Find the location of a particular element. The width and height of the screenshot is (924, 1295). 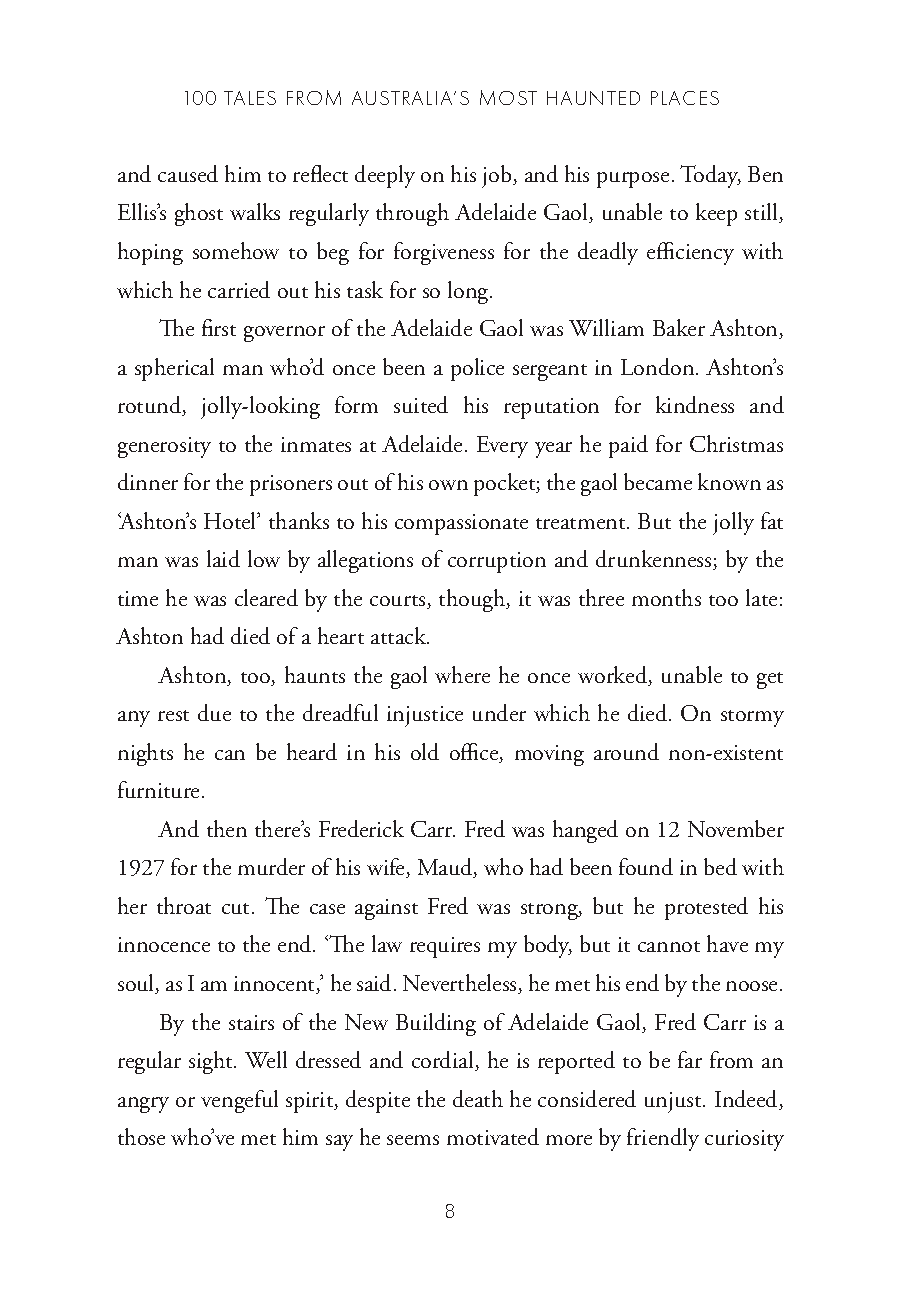

then is located at coordinates (227, 828).
